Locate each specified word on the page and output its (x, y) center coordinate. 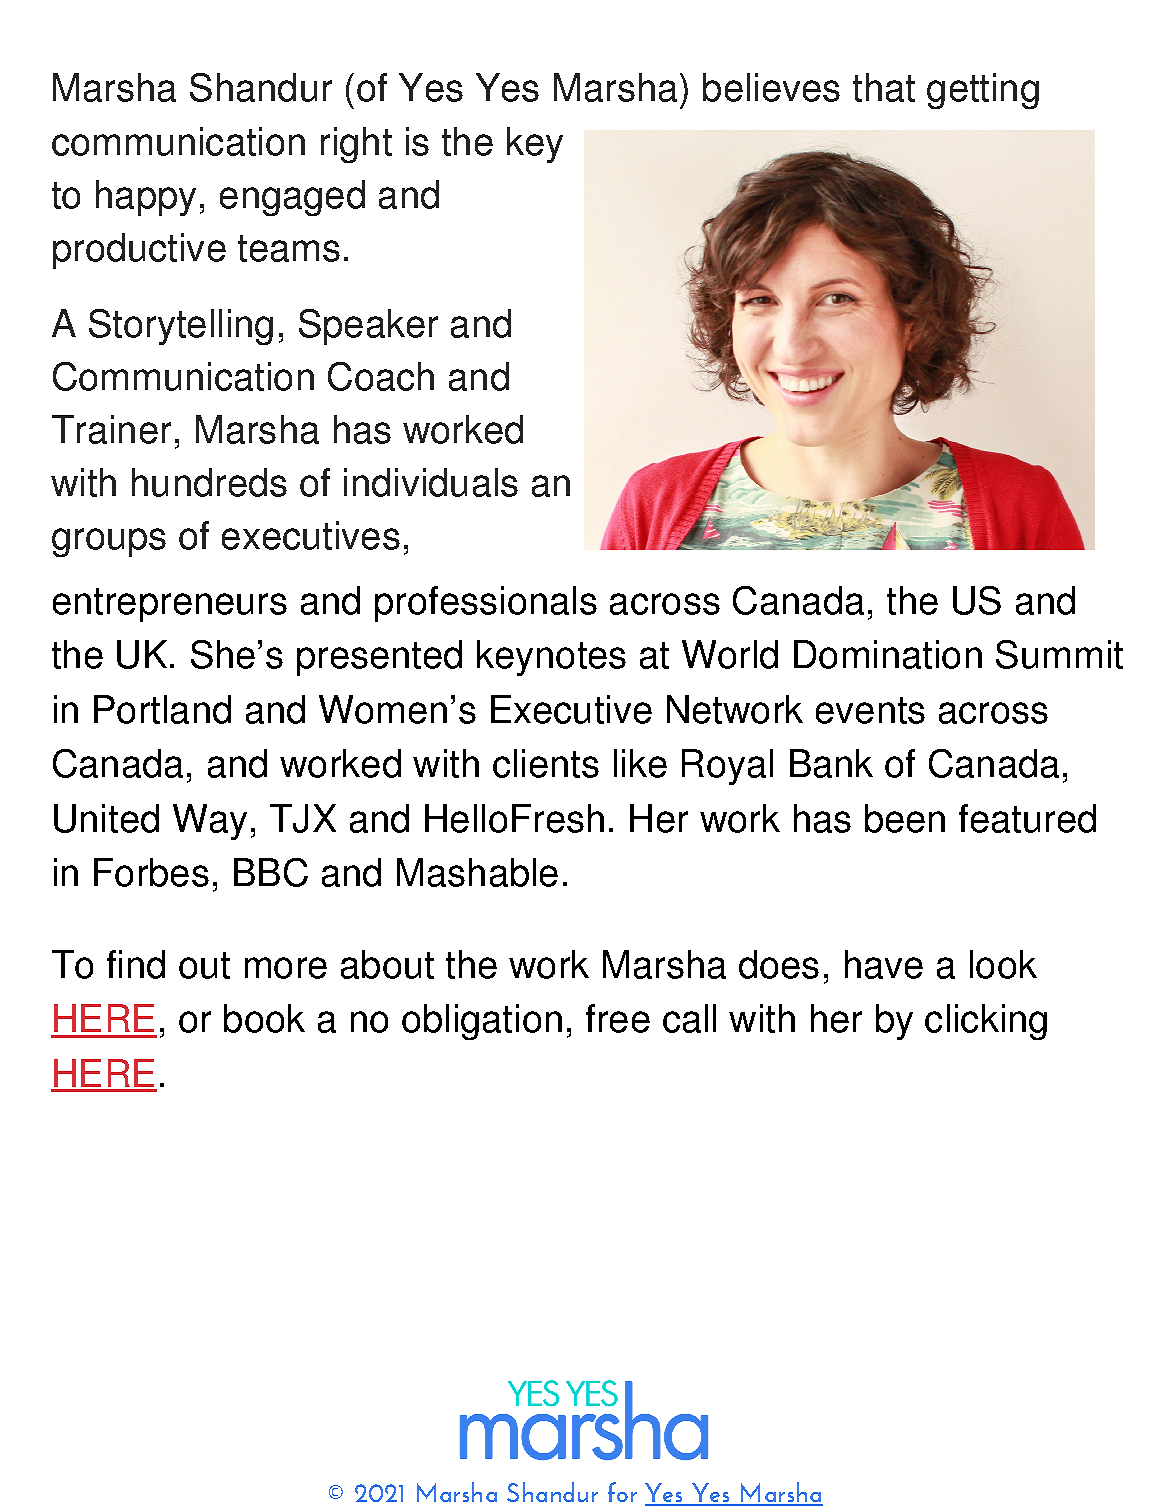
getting (983, 91)
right (356, 145)
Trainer (111, 429)
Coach (381, 376)
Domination (888, 654)
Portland (162, 709)
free (618, 1018)
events (870, 710)
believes (771, 87)
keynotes (551, 658)
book (264, 1018)
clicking (986, 1022)
